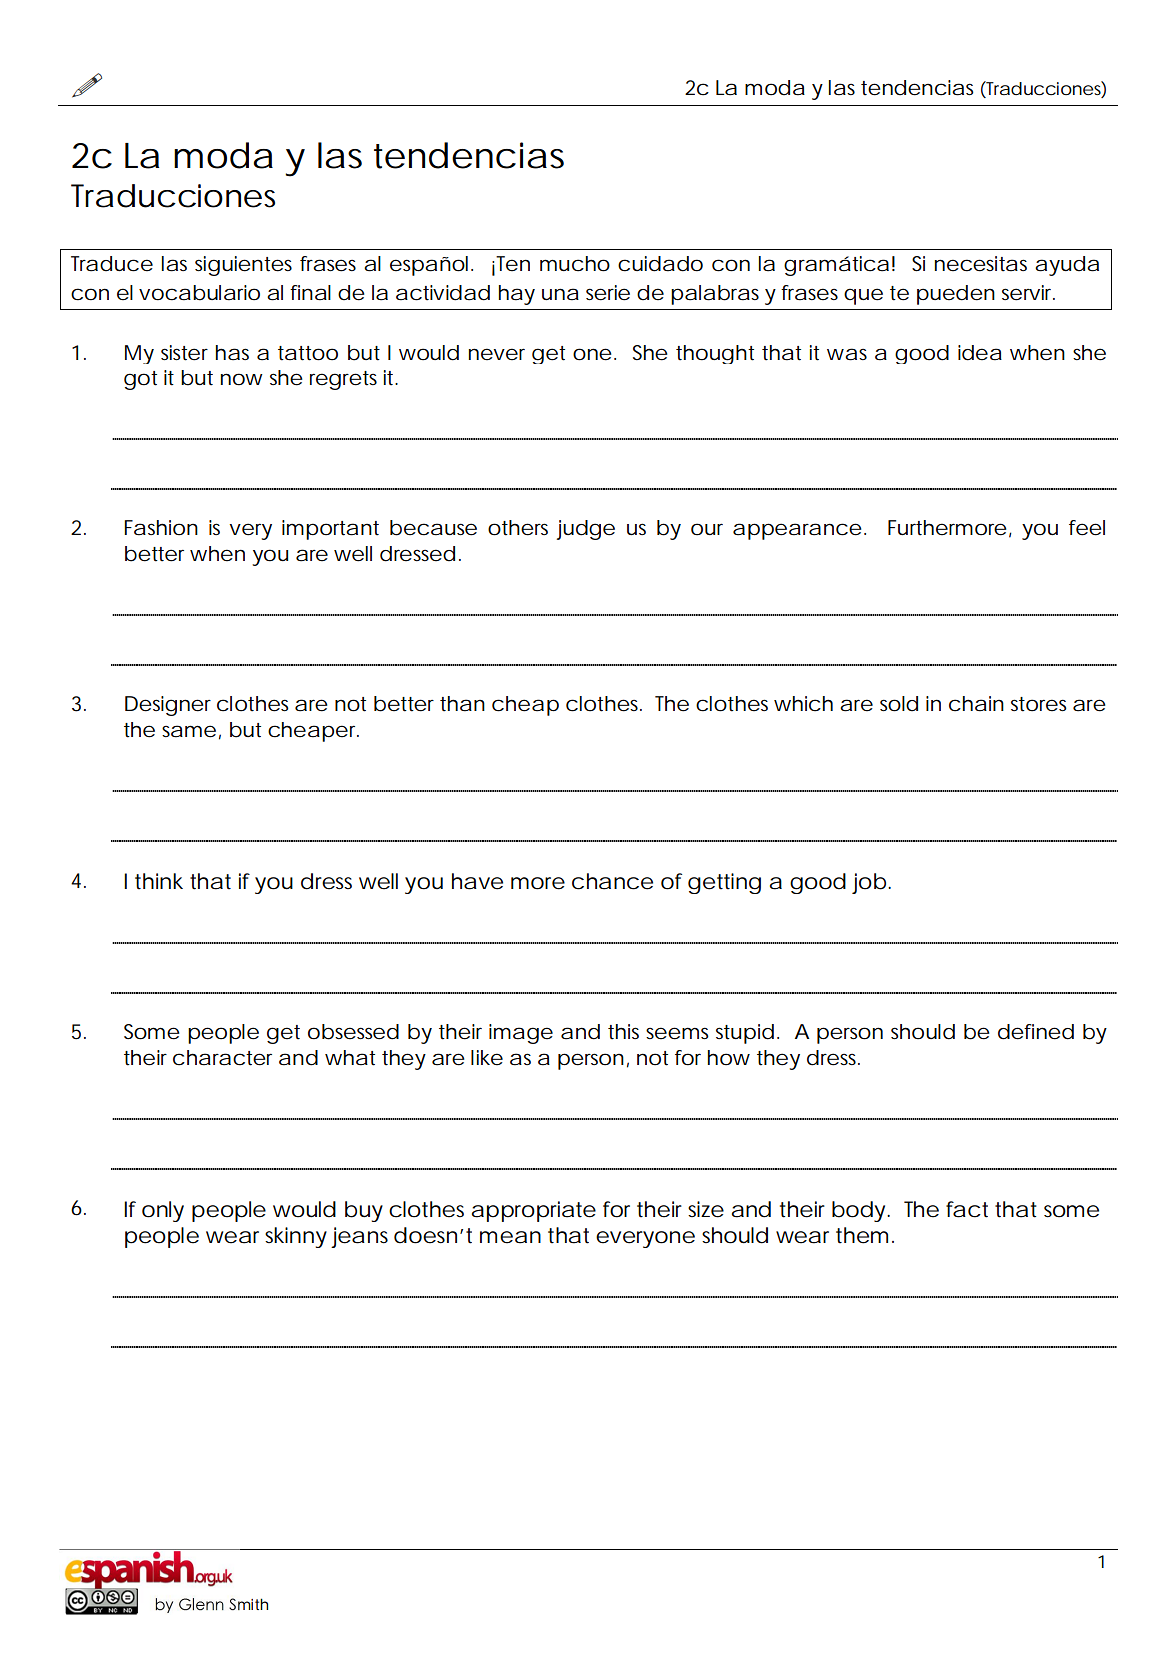 The image size is (1172, 1658). What do you see at coordinates (248, 1604) in the screenshot?
I see `Smith` at bounding box center [248, 1604].
